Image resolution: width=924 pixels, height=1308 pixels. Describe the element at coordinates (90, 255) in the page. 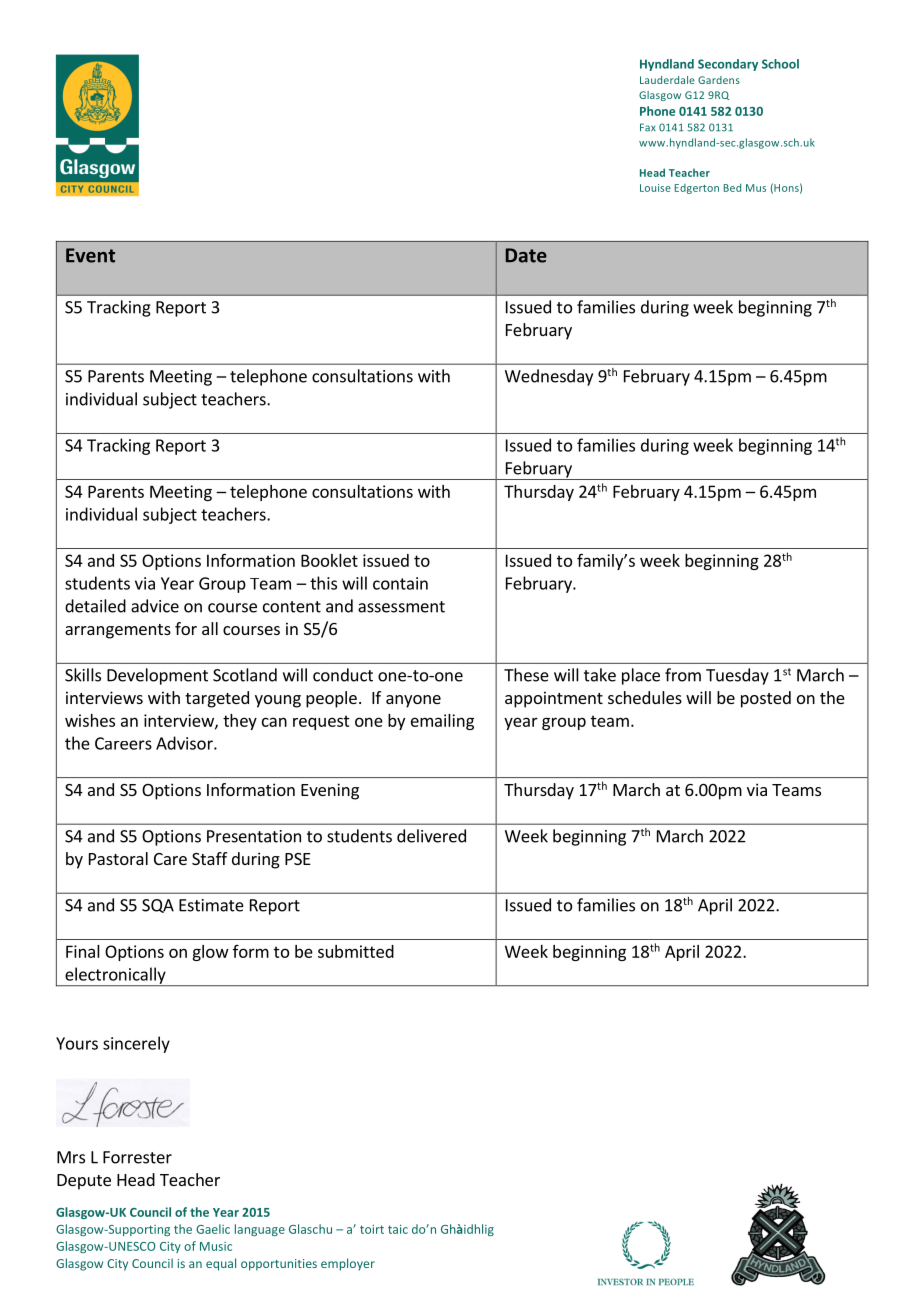

I see `Event` at that location.
